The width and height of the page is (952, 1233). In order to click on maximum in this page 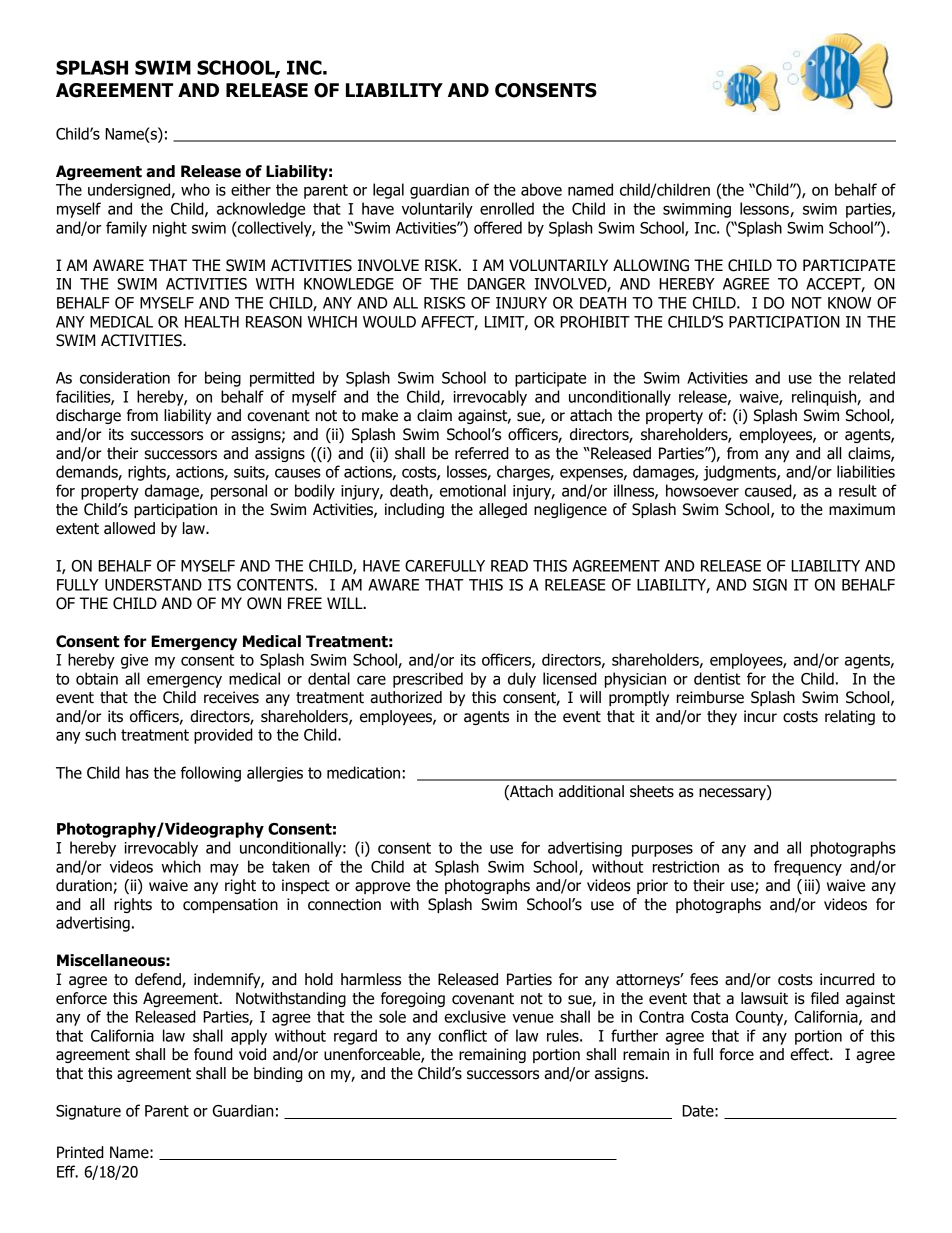, I will do `click(862, 509)`.
